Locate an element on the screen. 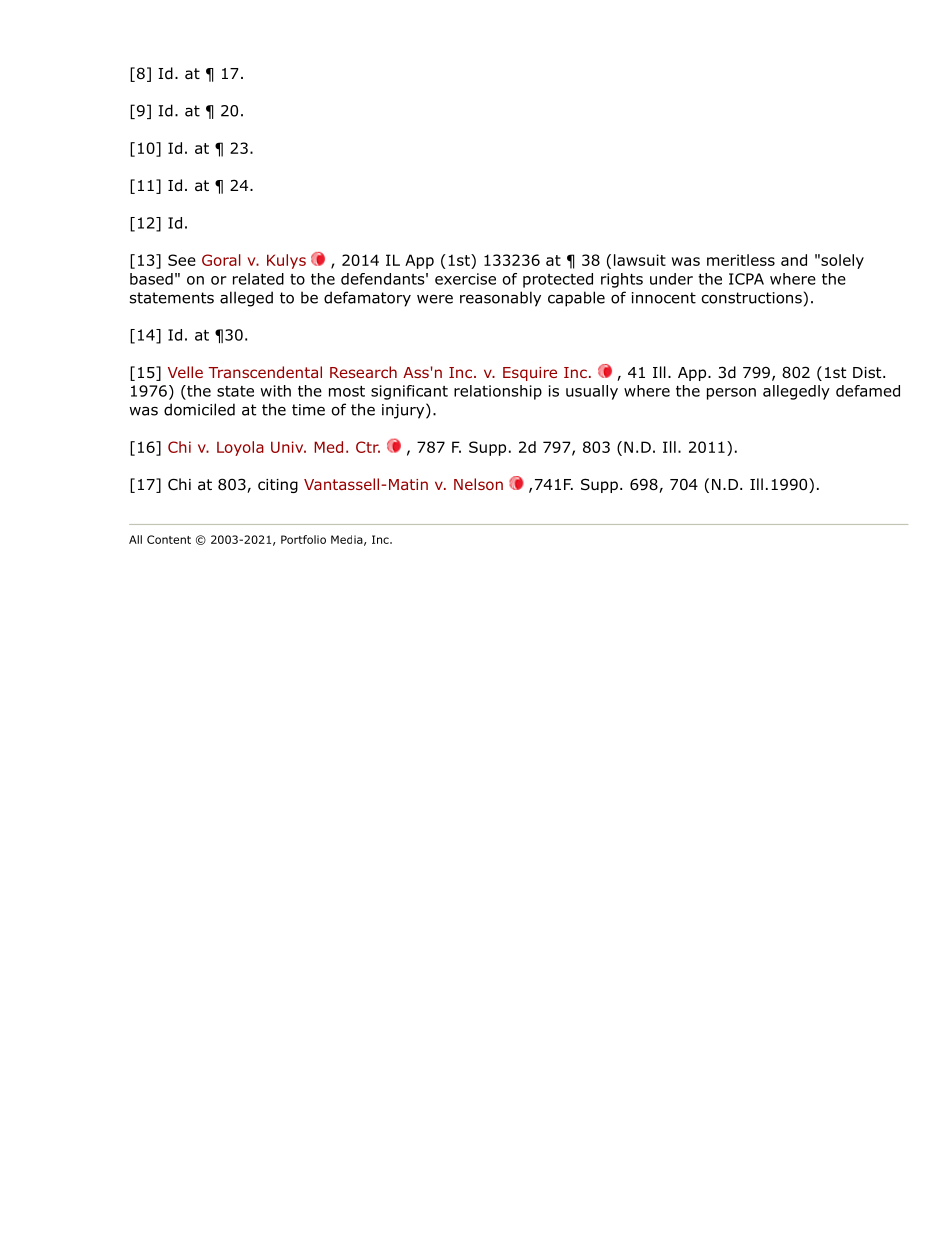  and is located at coordinates (794, 260).
